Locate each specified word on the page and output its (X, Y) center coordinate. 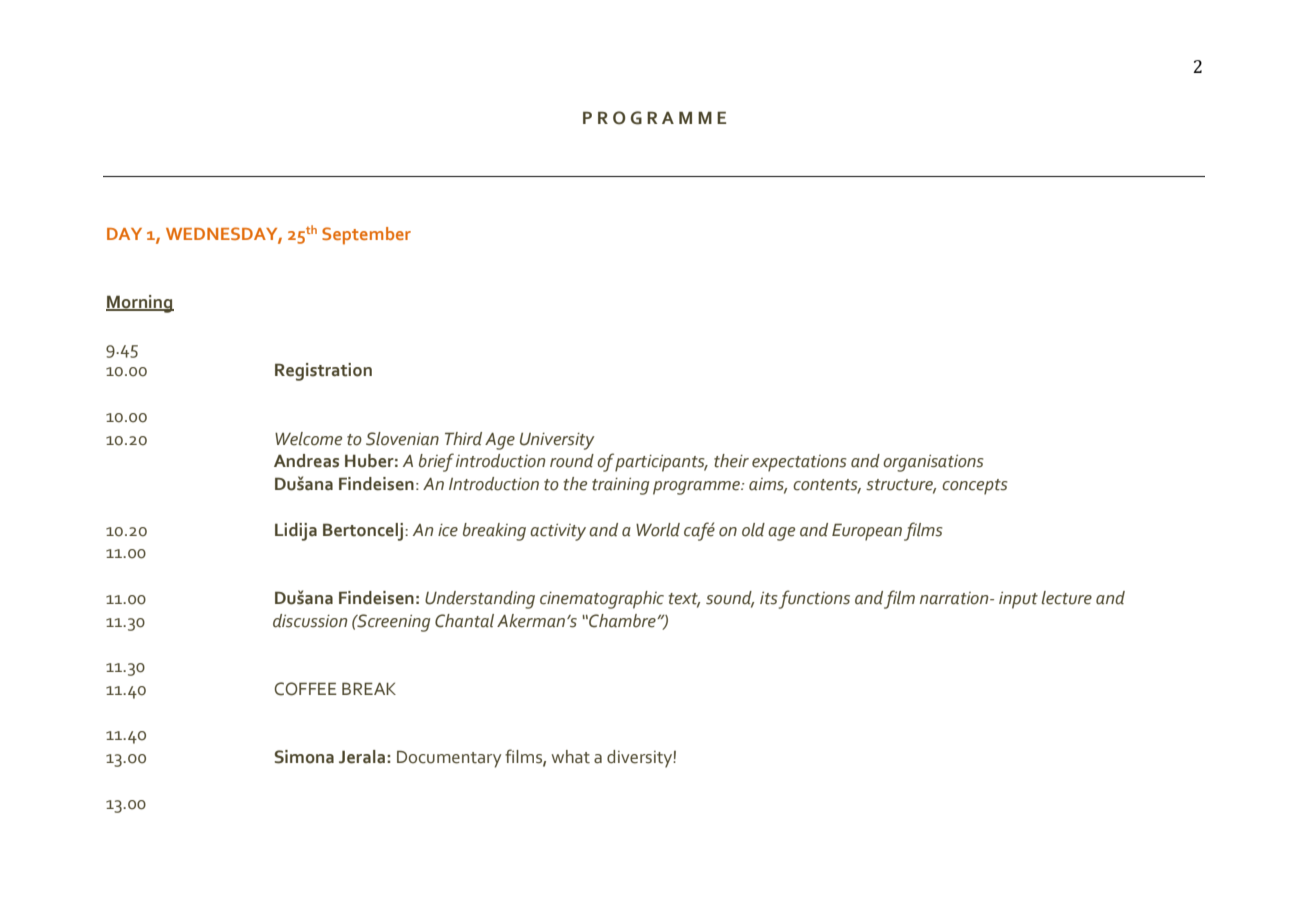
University (557, 441)
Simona (304, 757)
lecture (1067, 598)
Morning (140, 304)
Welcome (308, 439)
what (571, 757)
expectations (799, 463)
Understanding (480, 600)
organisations (933, 463)
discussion (310, 621)
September (366, 236)
